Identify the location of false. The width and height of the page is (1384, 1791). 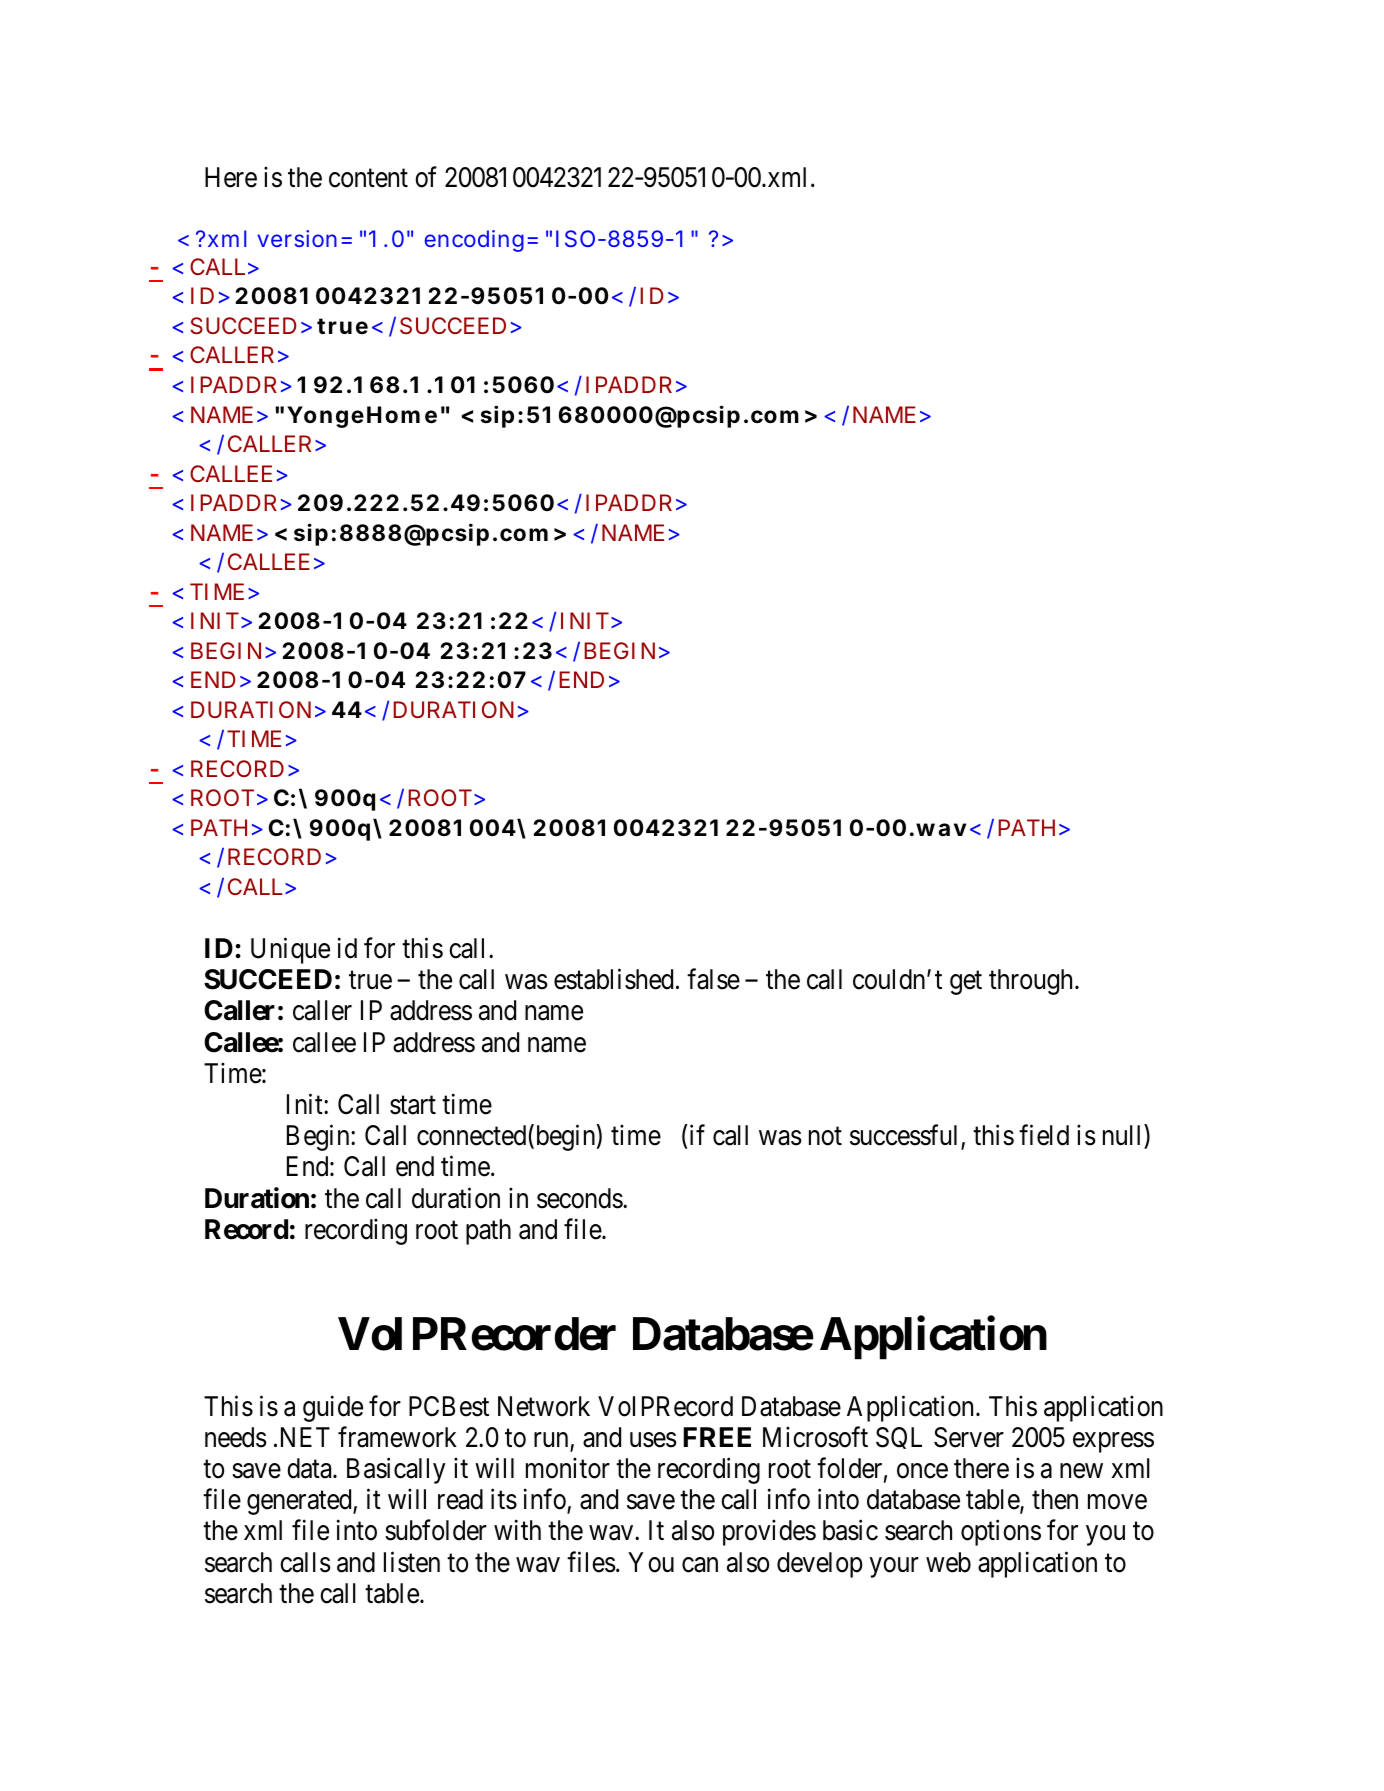
(713, 979).
